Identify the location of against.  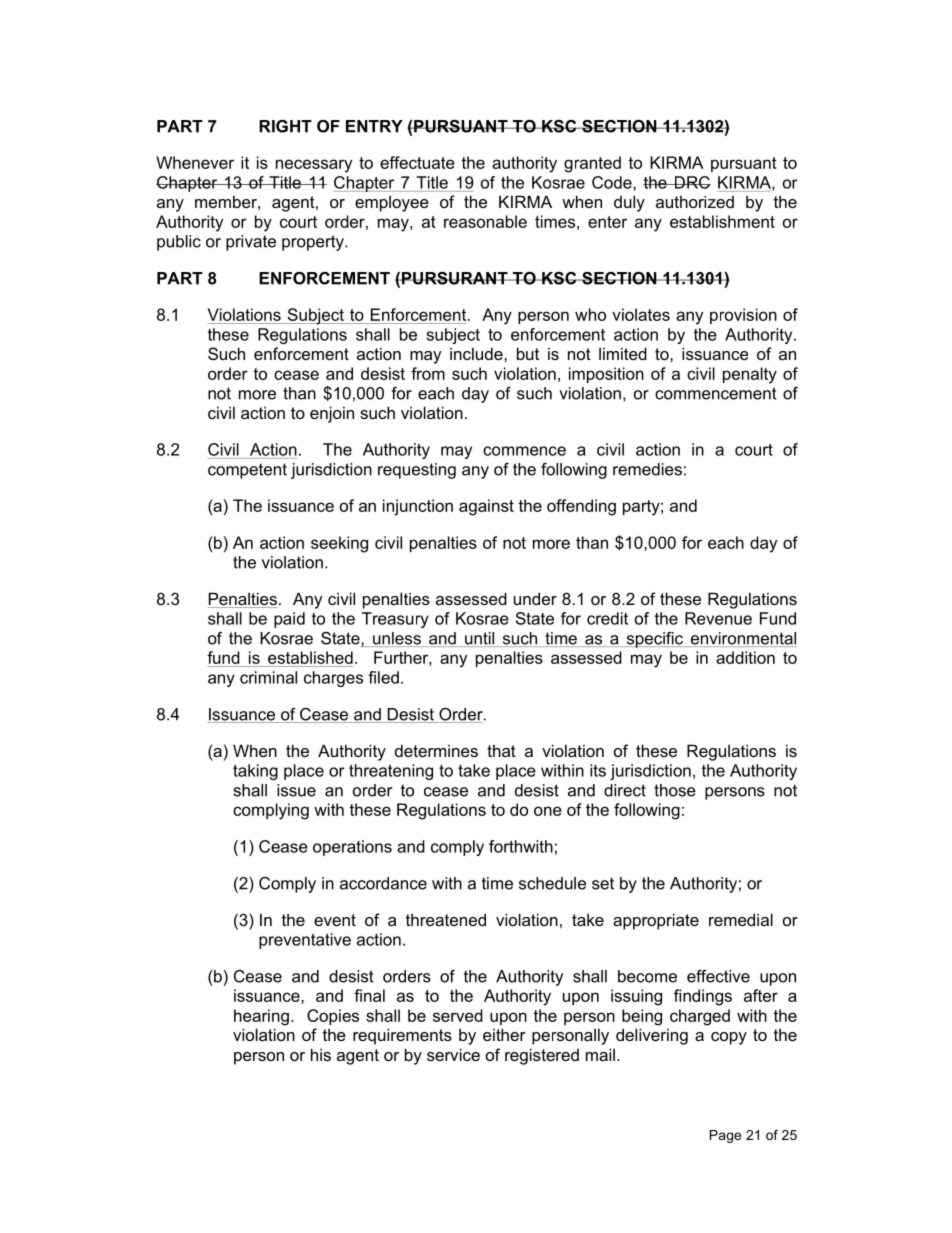
(486, 507).
